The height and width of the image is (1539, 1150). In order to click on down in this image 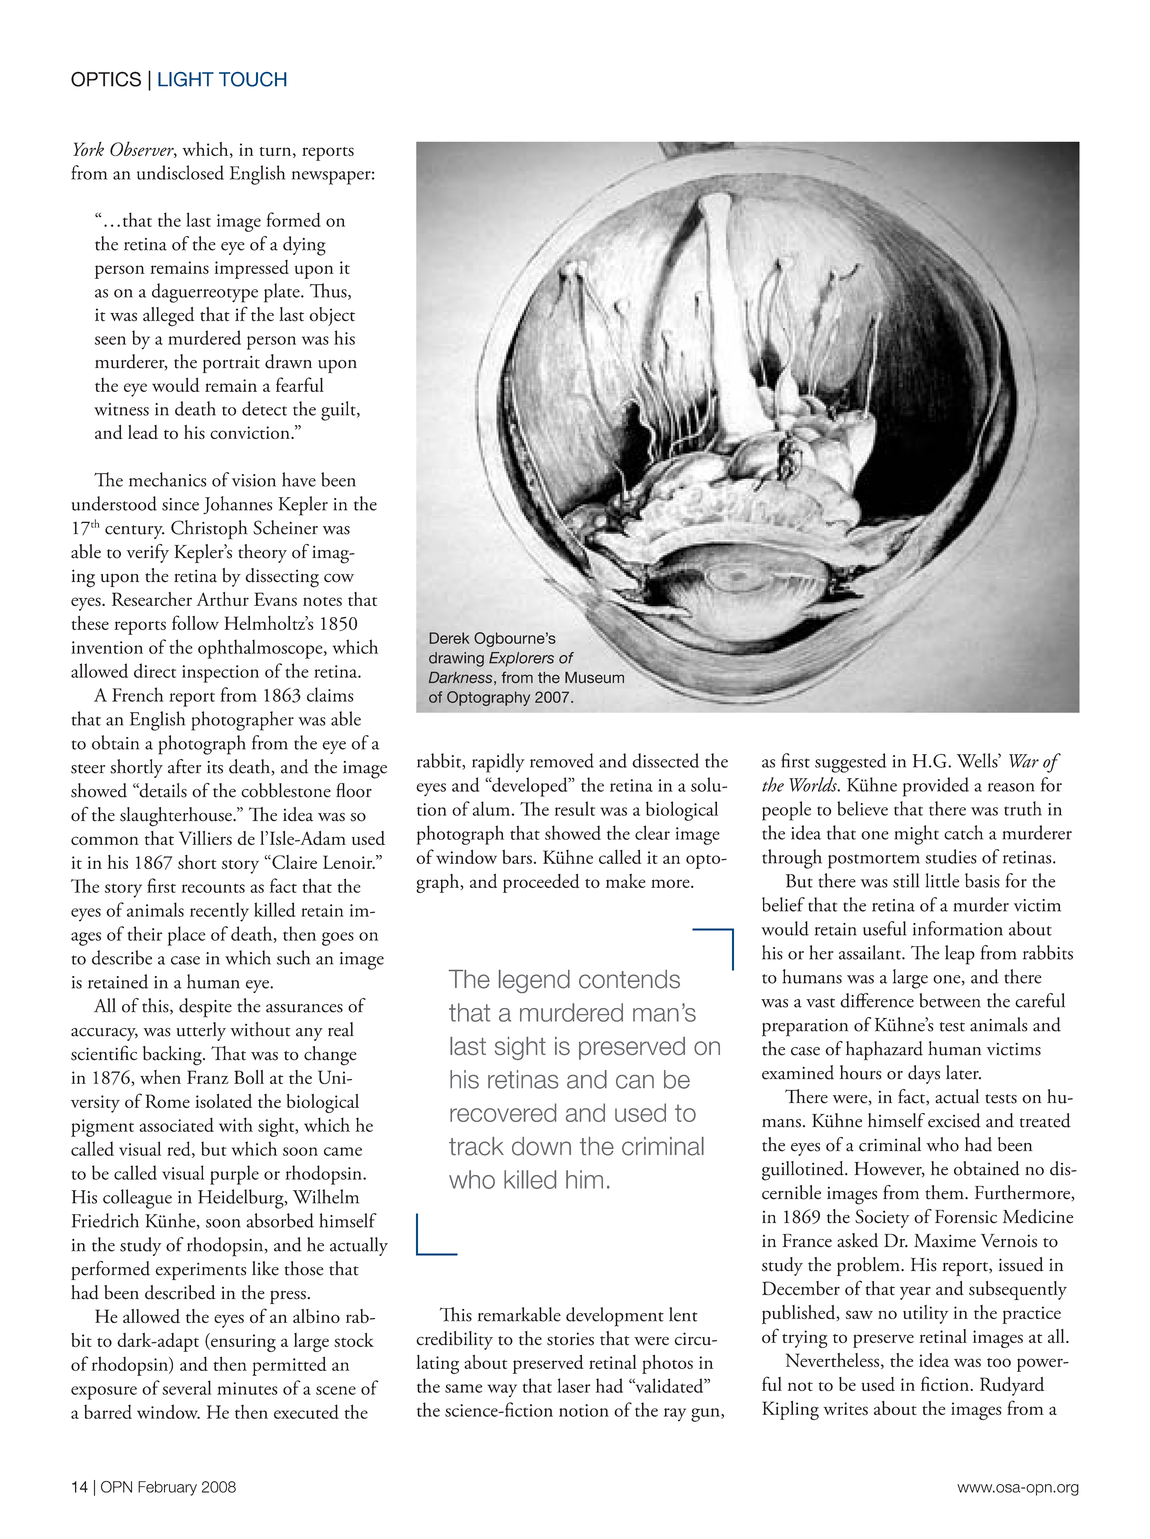, I will do `click(541, 1146)`.
